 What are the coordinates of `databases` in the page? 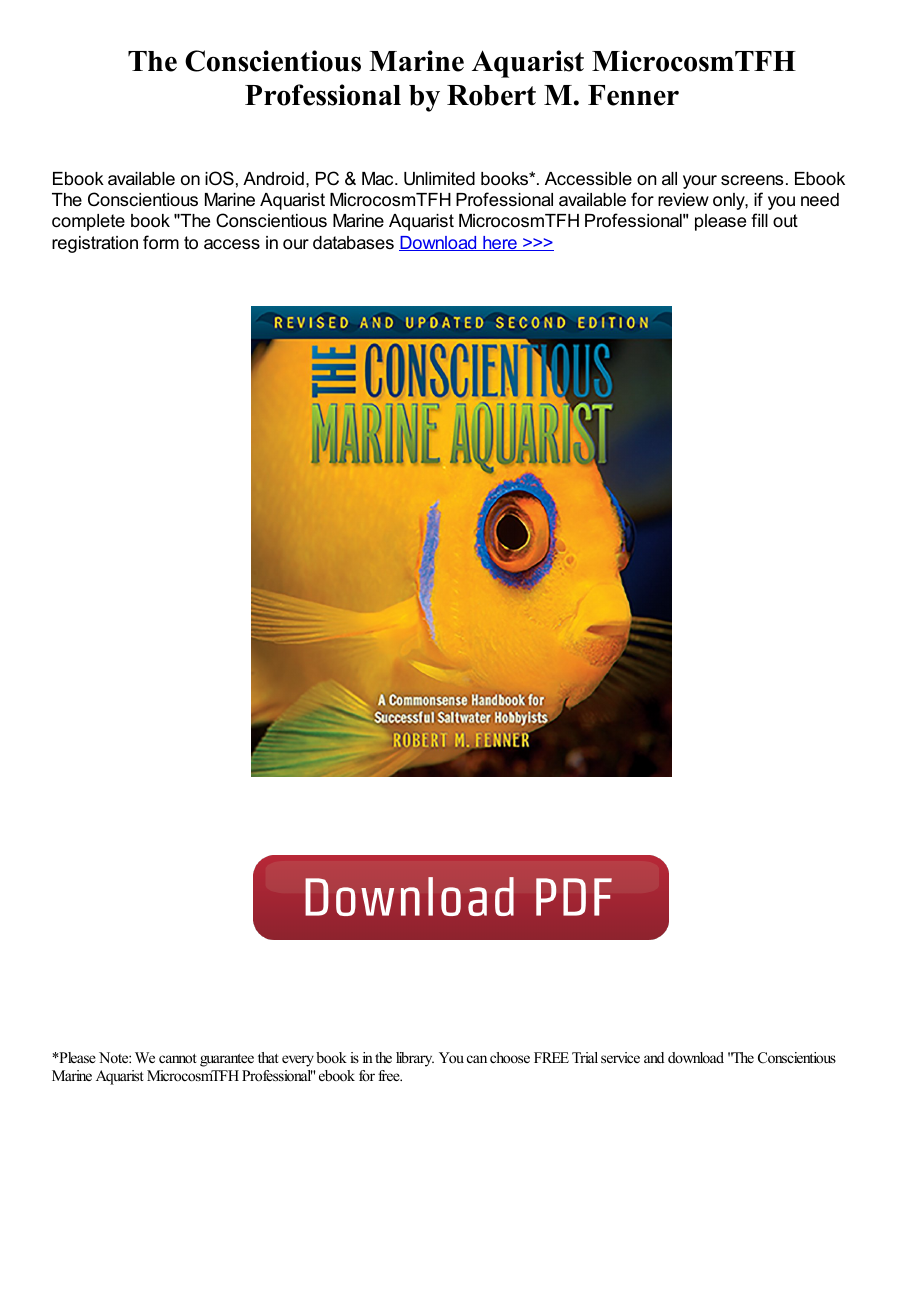 It's located at (353, 243).
